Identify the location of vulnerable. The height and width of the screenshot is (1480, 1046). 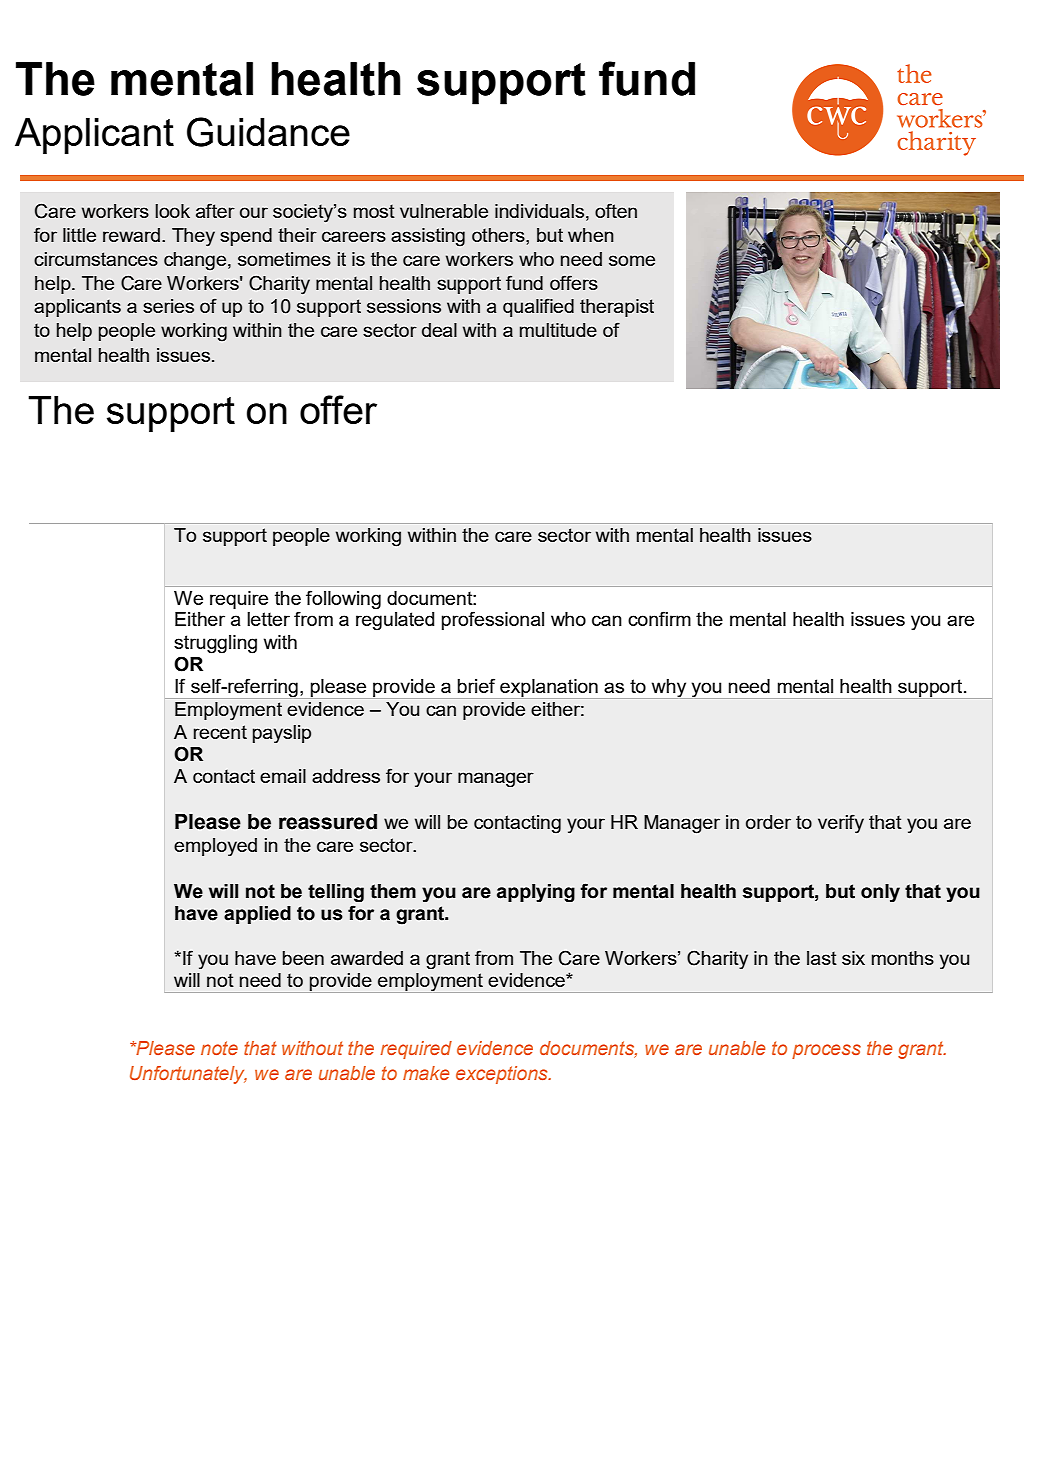
(444, 211).
